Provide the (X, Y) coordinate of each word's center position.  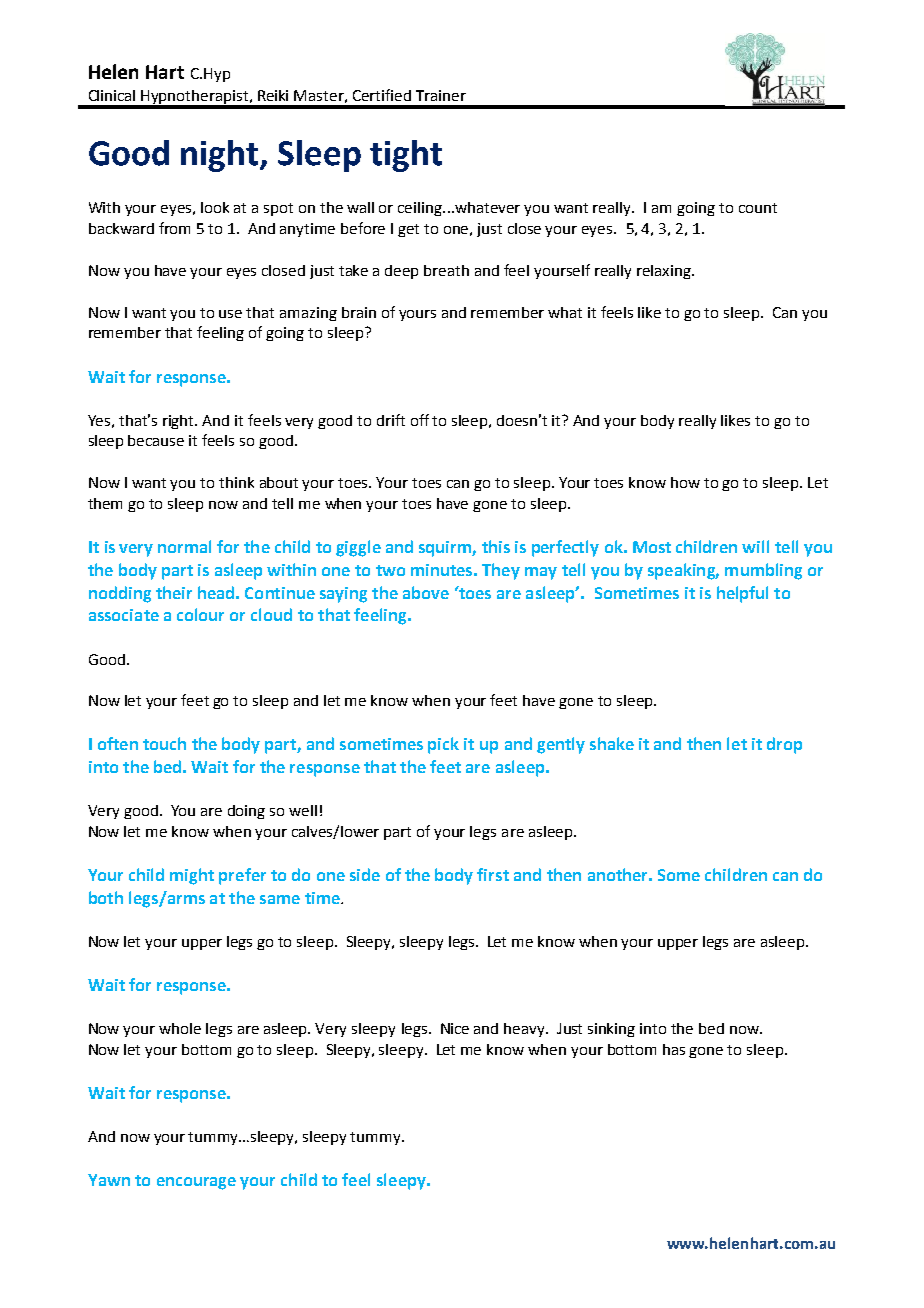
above (426, 592)
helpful (742, 594)
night (221, 156)
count (758, 208)
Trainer (441, 95)
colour (200, 614)
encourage (196, 1183)
